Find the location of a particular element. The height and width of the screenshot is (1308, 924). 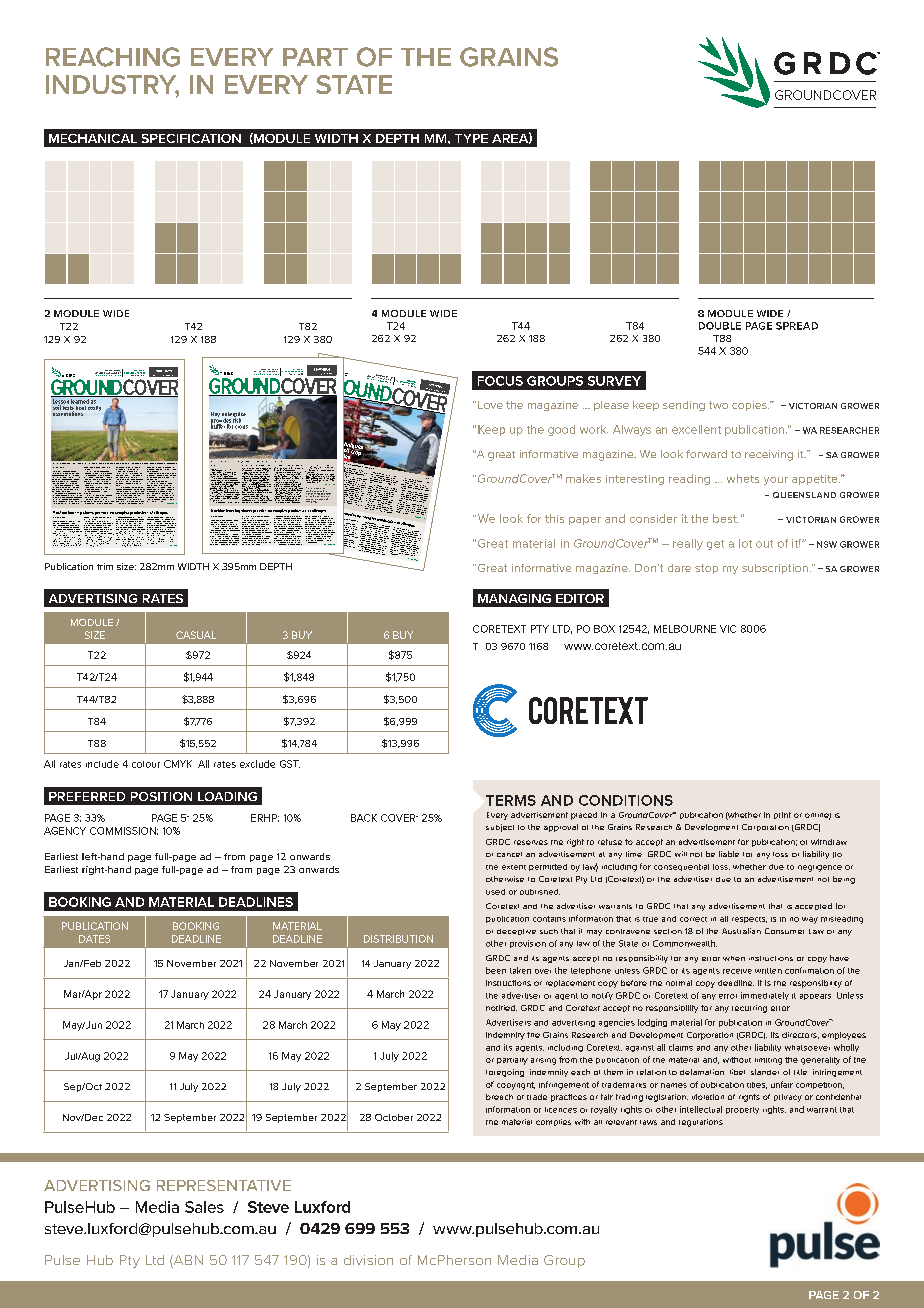

SURVEY is located at coordinates (614, 381).
